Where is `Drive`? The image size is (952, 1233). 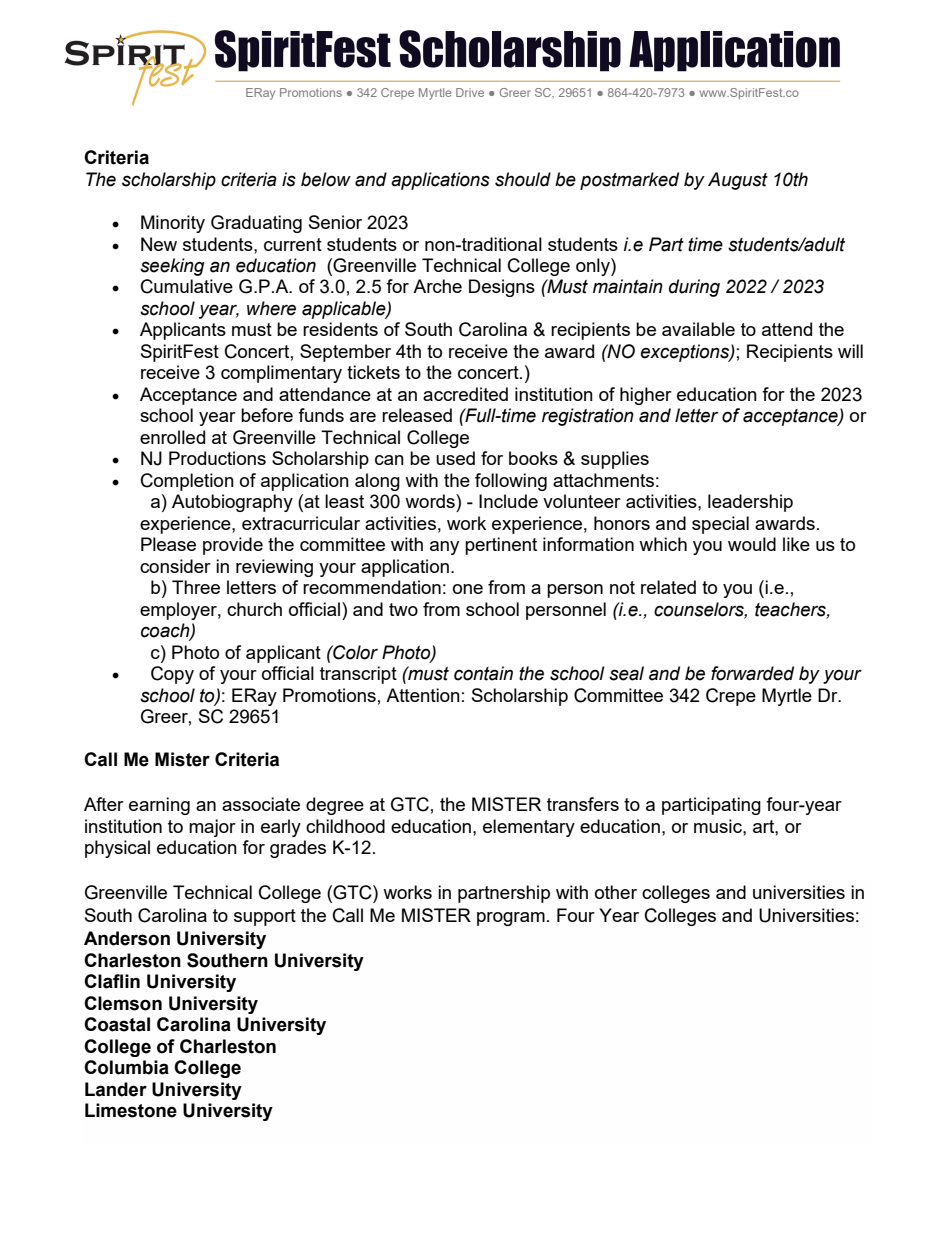
Drive is located at coordinates (470, 92).
